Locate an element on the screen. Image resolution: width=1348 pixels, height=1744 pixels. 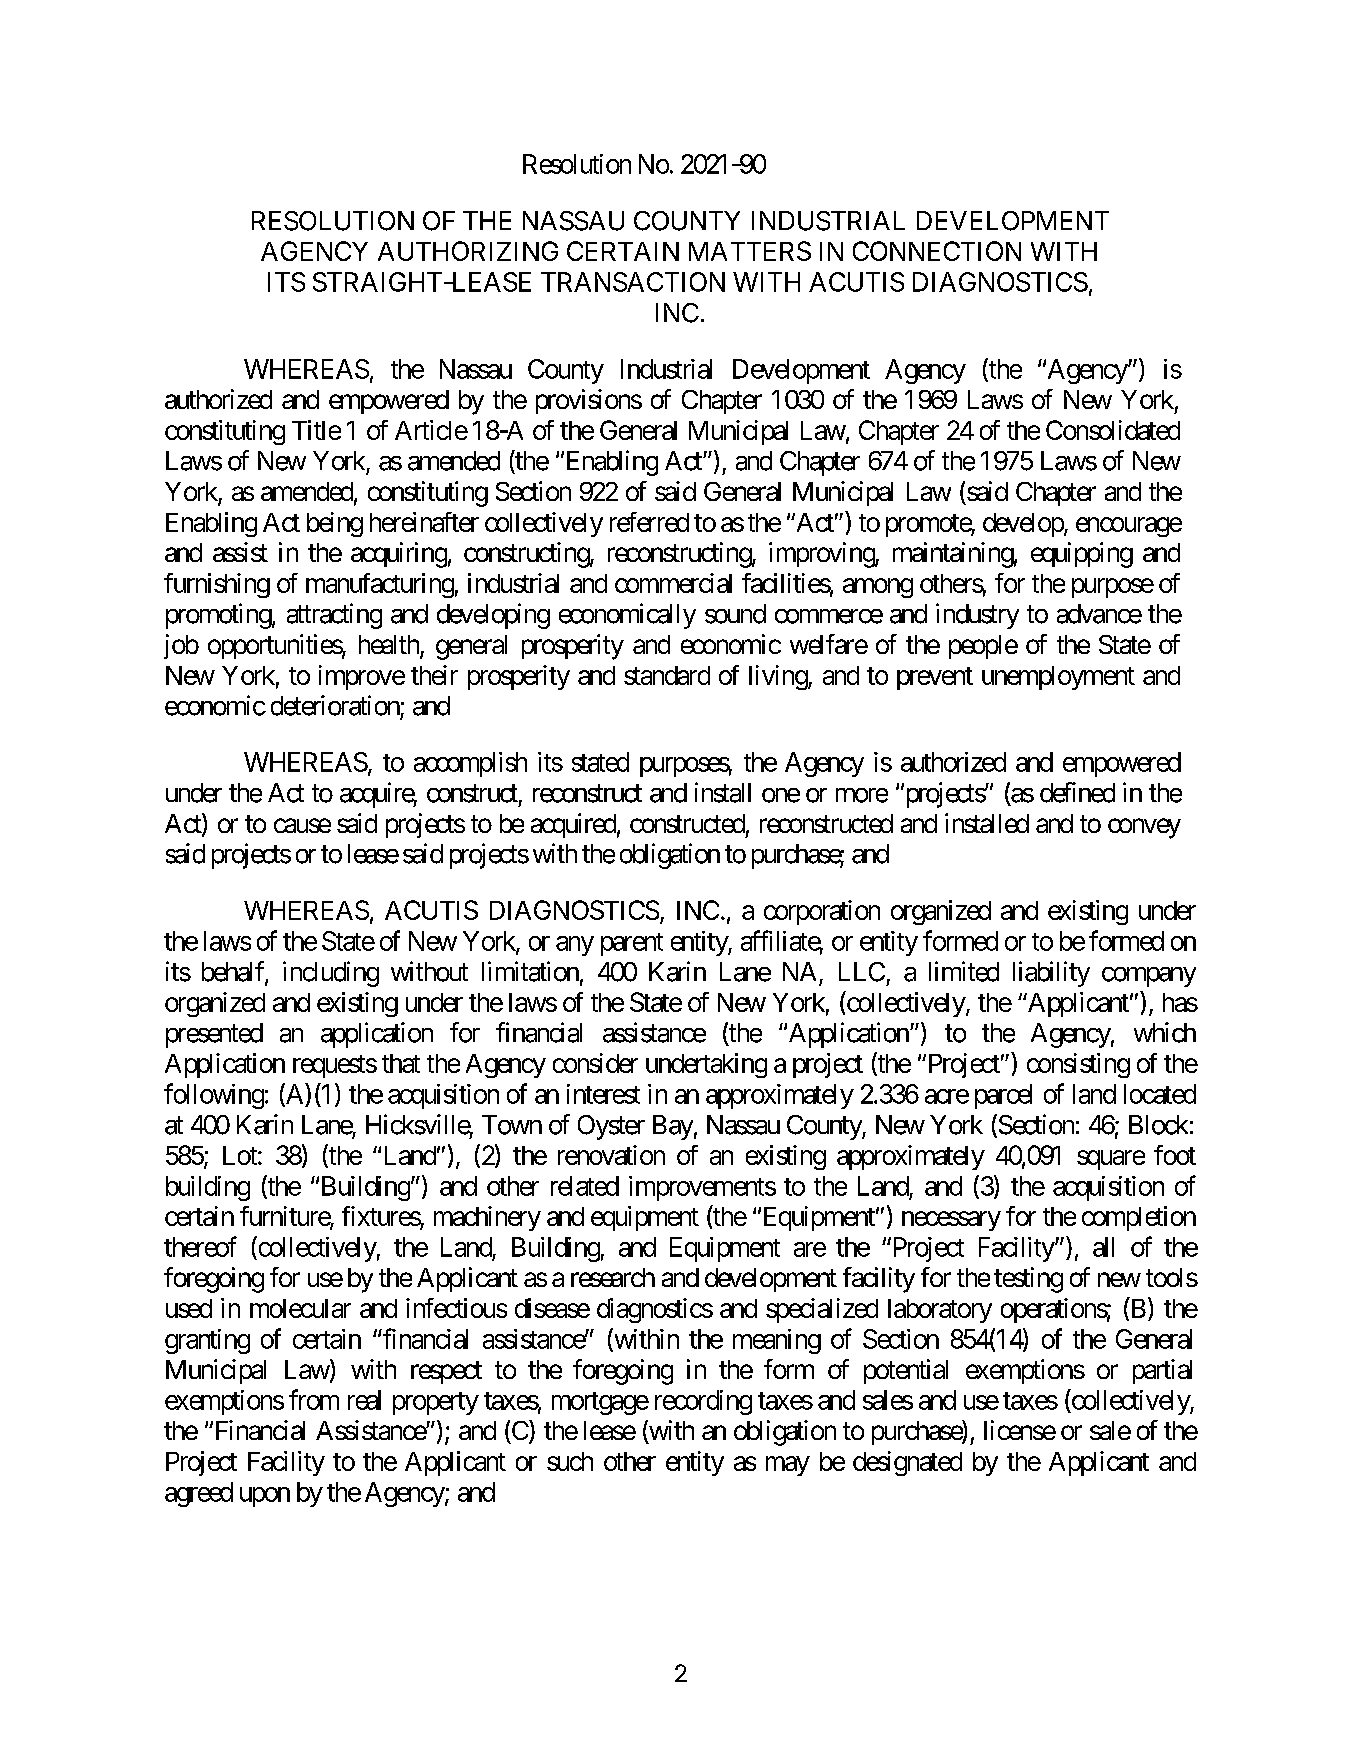
AUTHORIZING is located at coordinates (468, 251).
